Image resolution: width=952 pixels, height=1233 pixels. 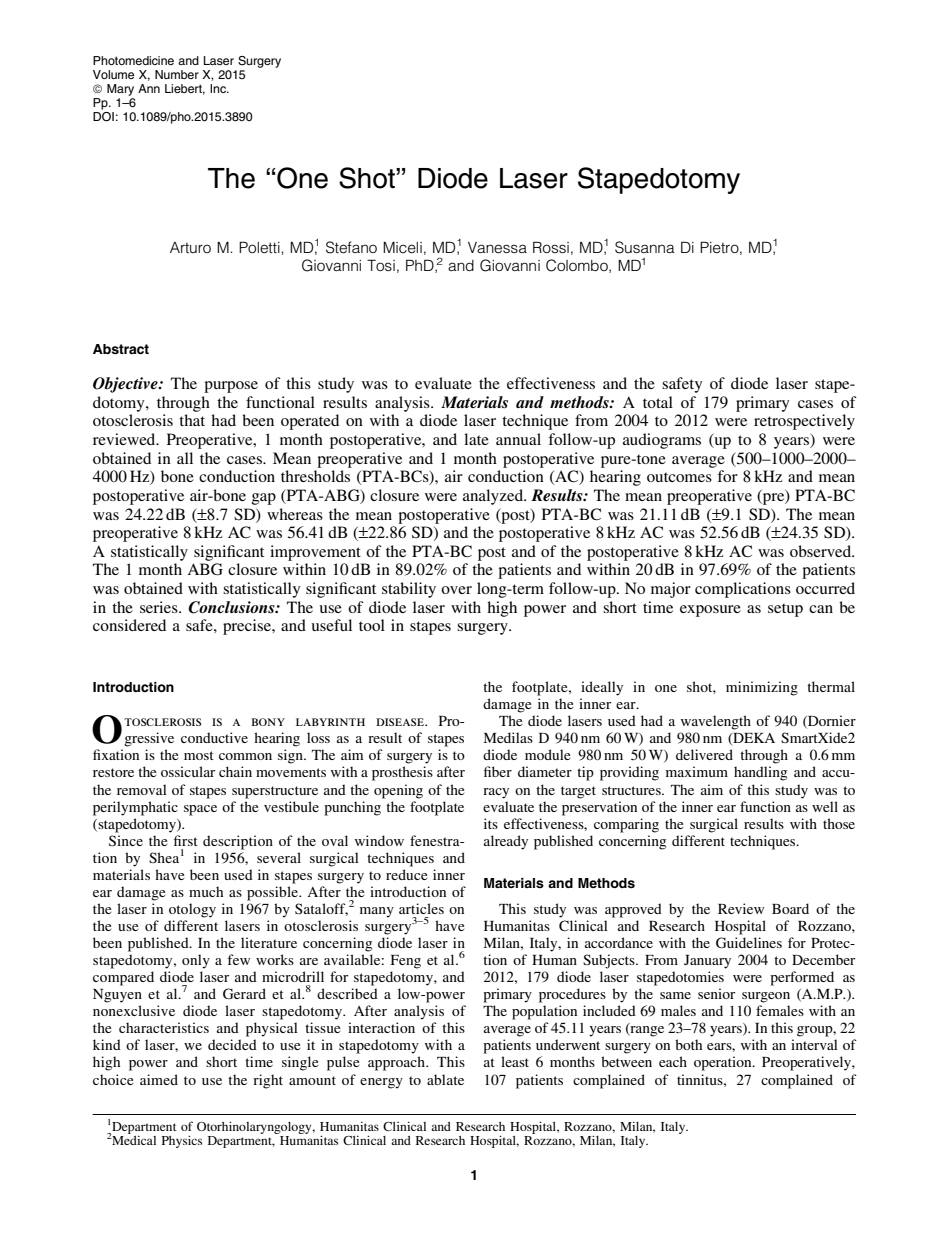 I want to click on Physics, so click(x=182, y=1141).
